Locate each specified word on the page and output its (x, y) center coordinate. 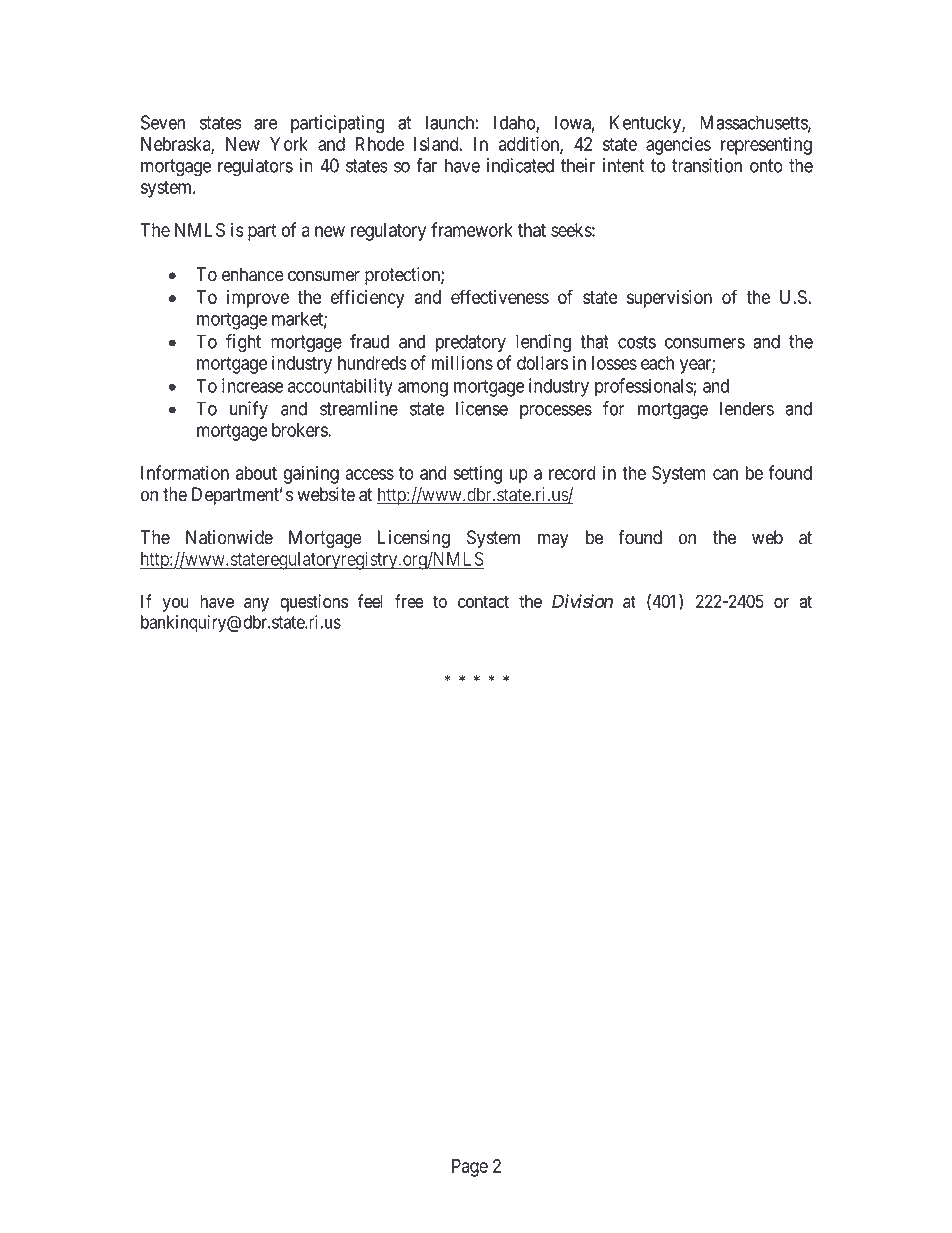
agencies (678, 145)
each (657, 363)
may (553, 540)
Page (470, 1168)
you (175, 605)
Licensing (414, 539)
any (256, 605)
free (409, 601)
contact (483, 601)
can (725, 474)
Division (582, 601)
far (426, 165)
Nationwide (229, 537)
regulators (255, 167)
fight (243, 343)
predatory (471, 343)
